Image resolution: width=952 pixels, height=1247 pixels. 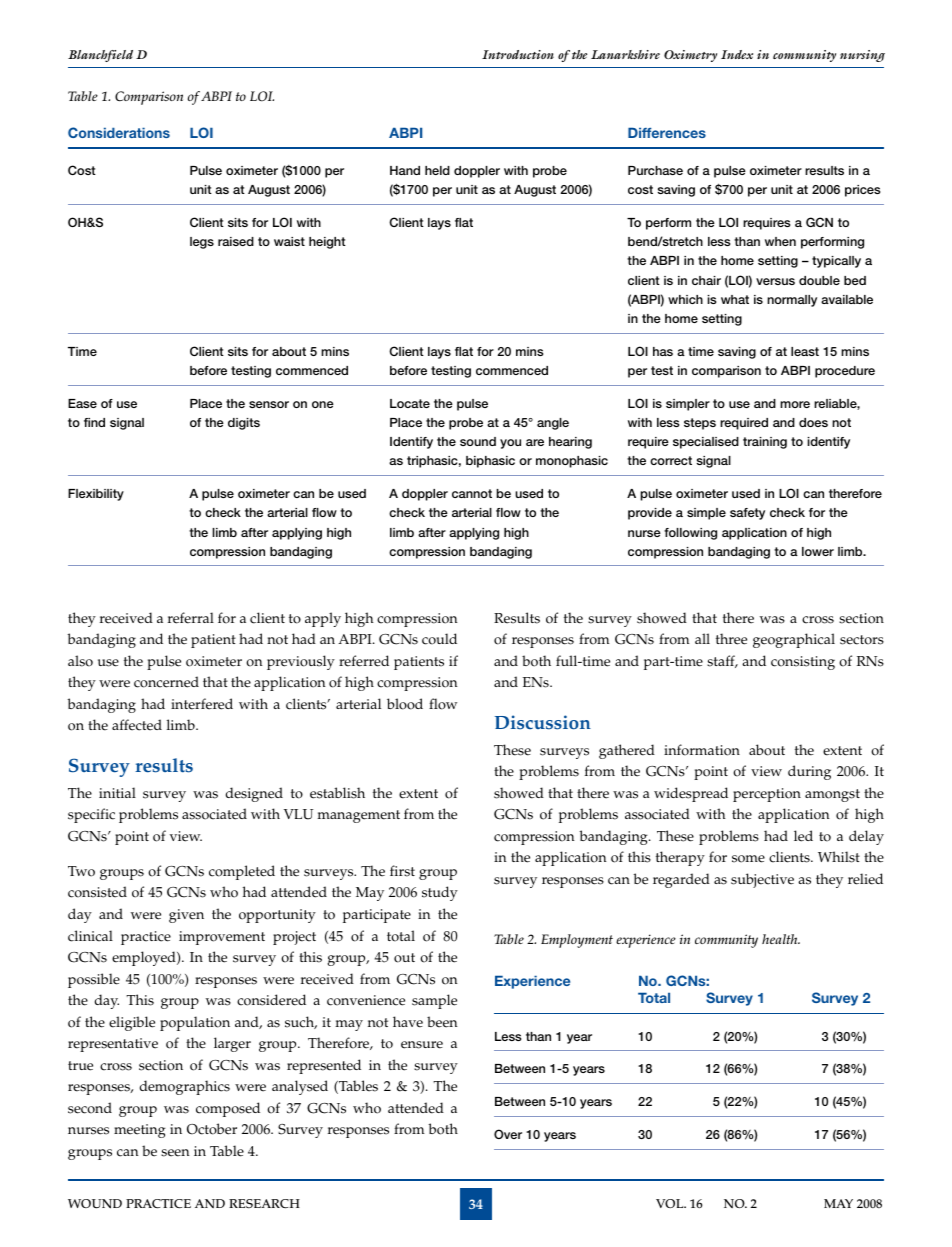 What do you see at coordinates (244, 424) in the document?
I see `digits` at bounding box center [244, 424].
